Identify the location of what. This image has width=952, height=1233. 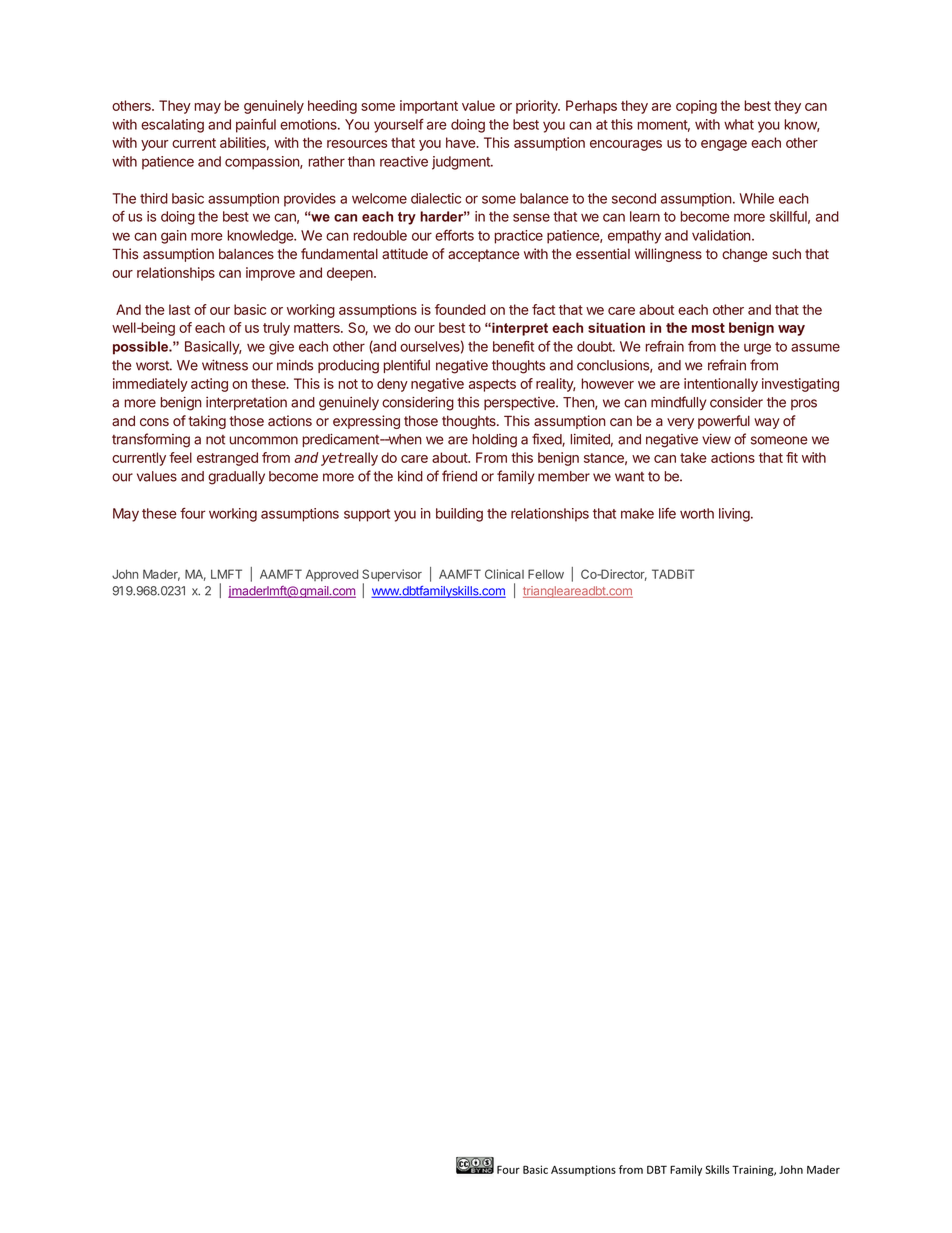
(739, 124).
